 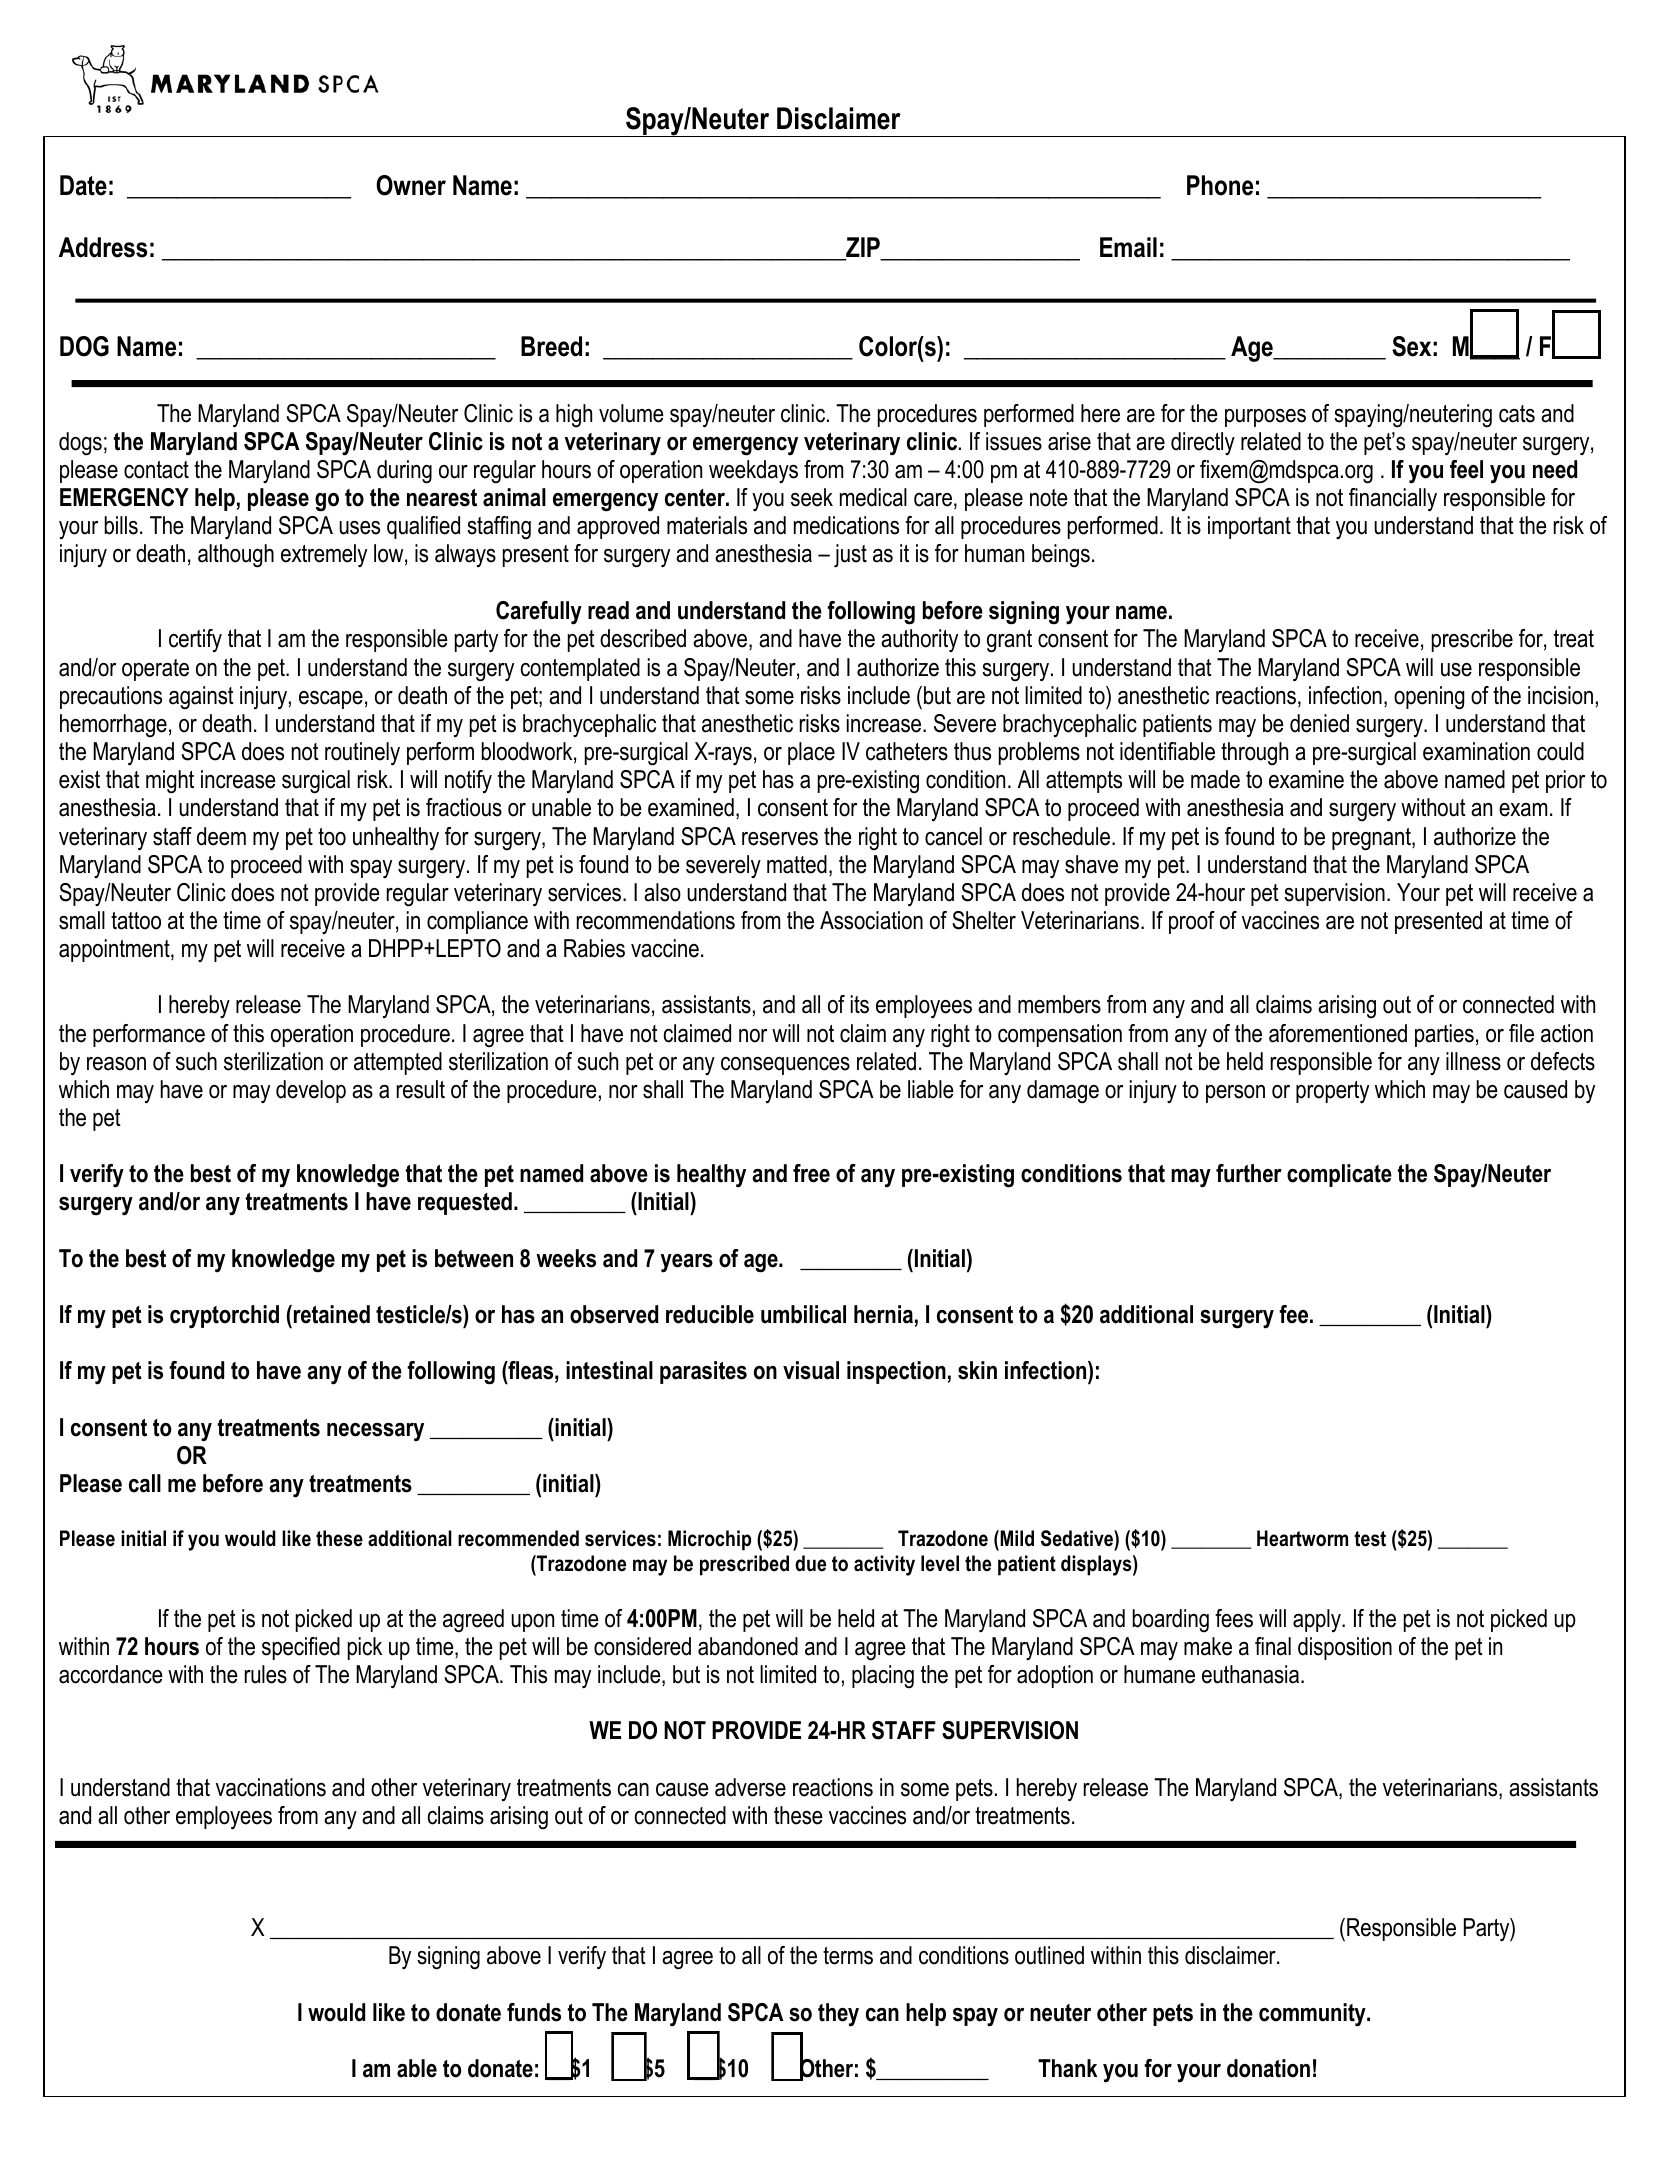 What do you see at coordinates (811, 1173) in the screenshot?
I see `free` at bounding box center [811, 1173].
